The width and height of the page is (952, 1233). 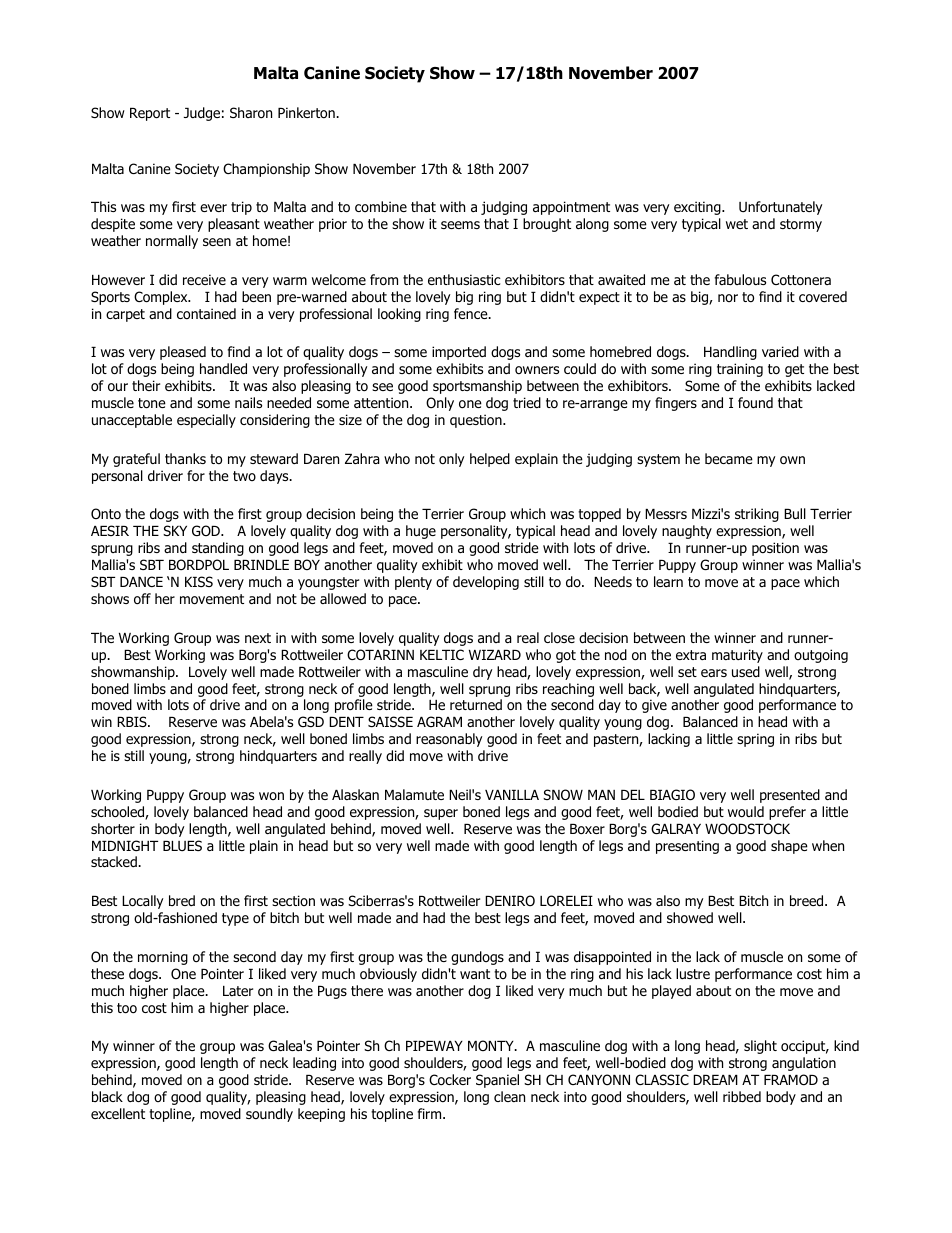 I want to click on Spaniel, so click(x=497, y=1081).
